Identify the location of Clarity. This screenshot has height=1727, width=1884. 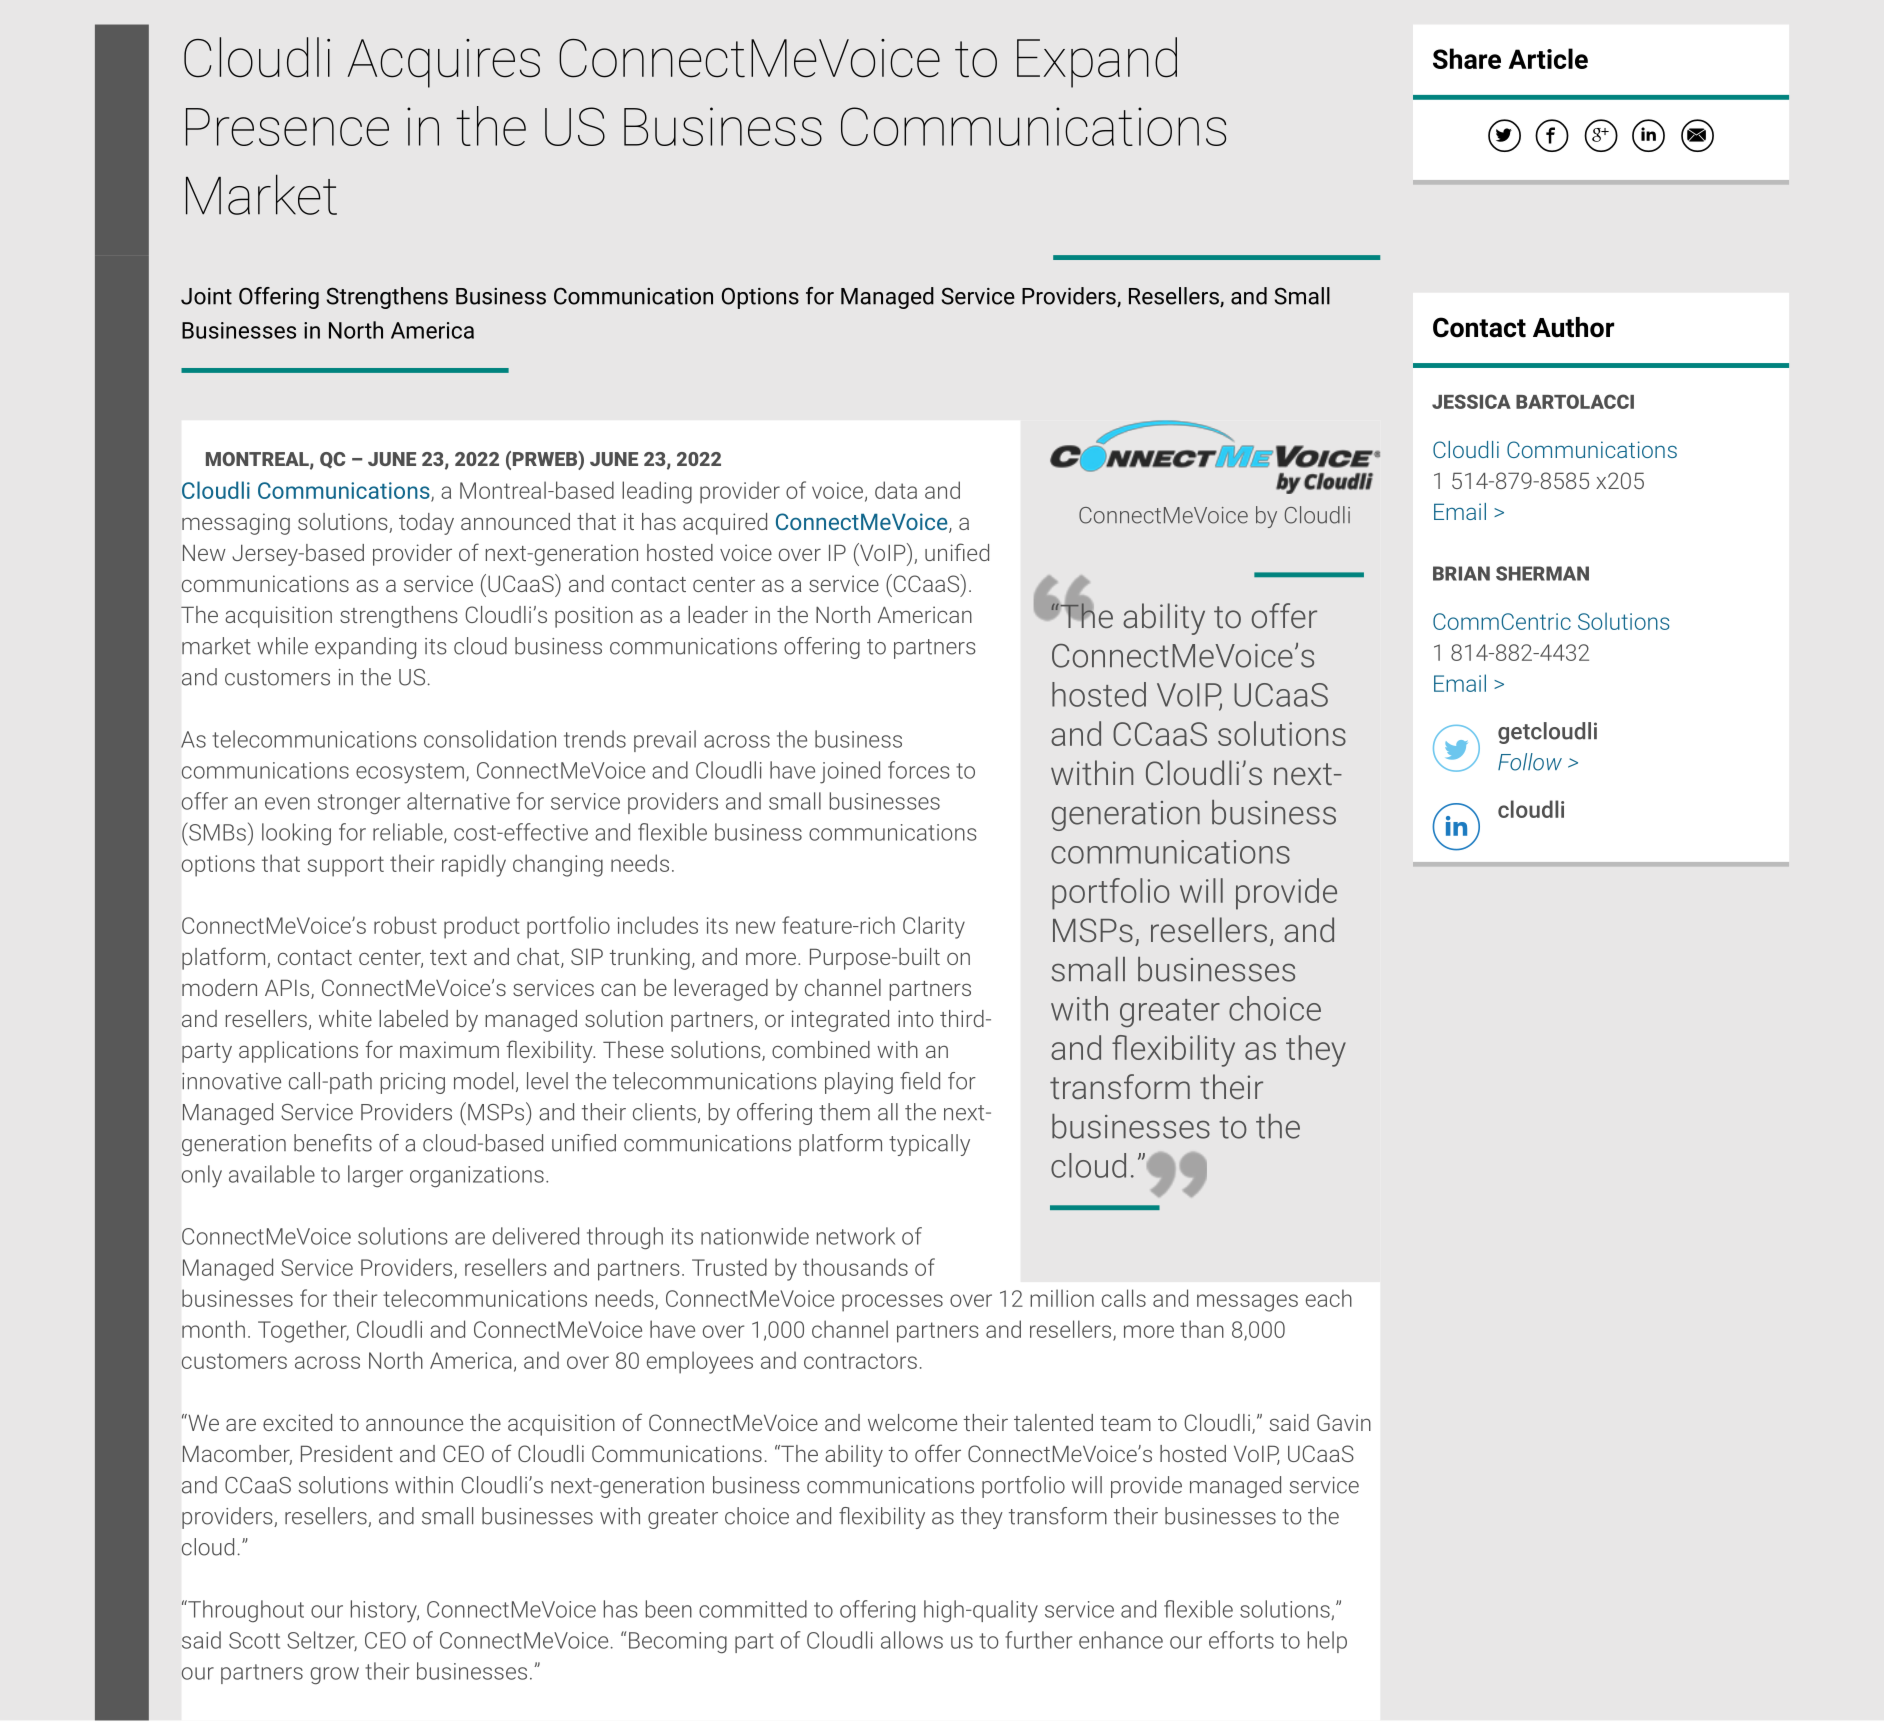
(934, 927).
